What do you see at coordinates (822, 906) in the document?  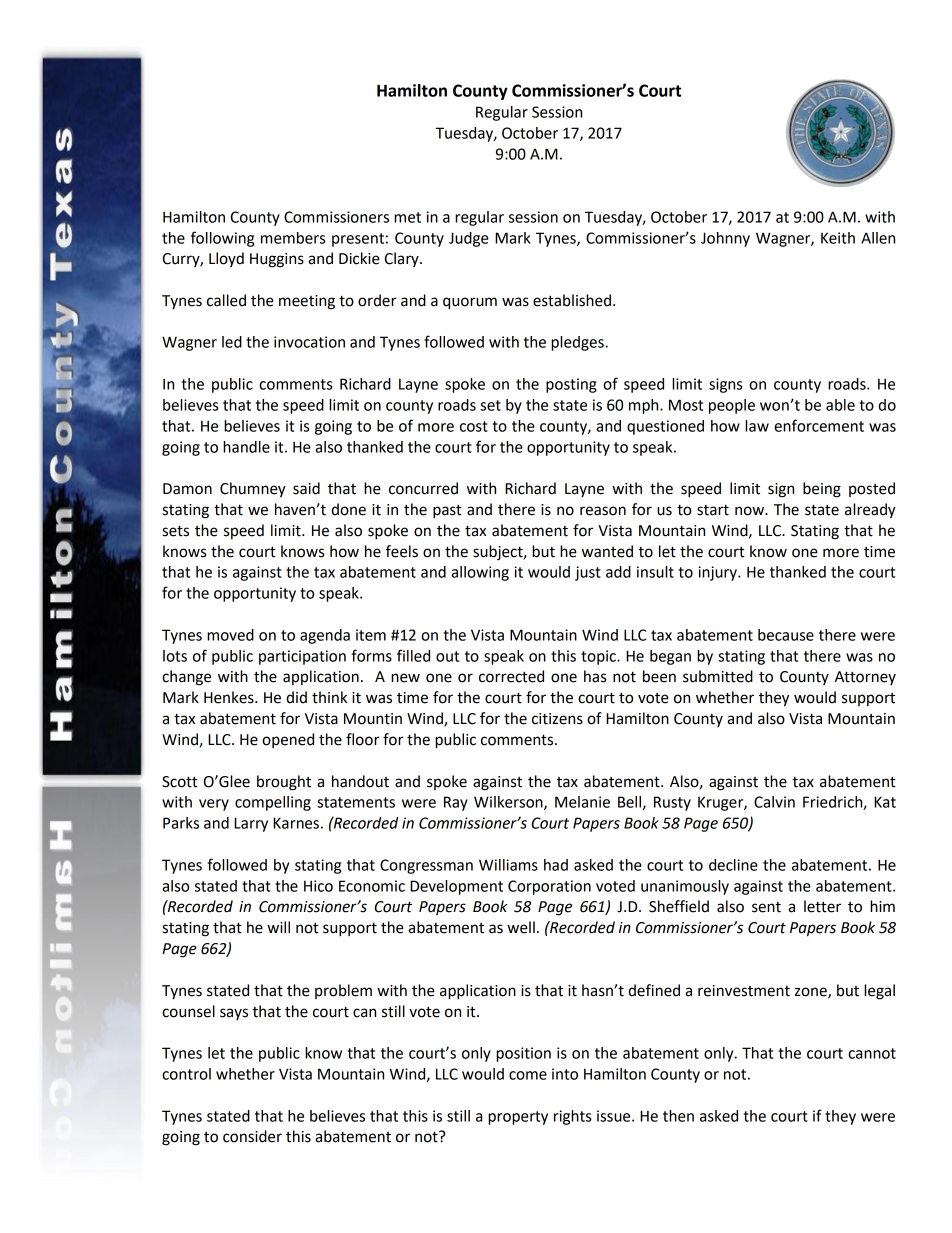 I see `letter` at bounding box center [822, 906].
